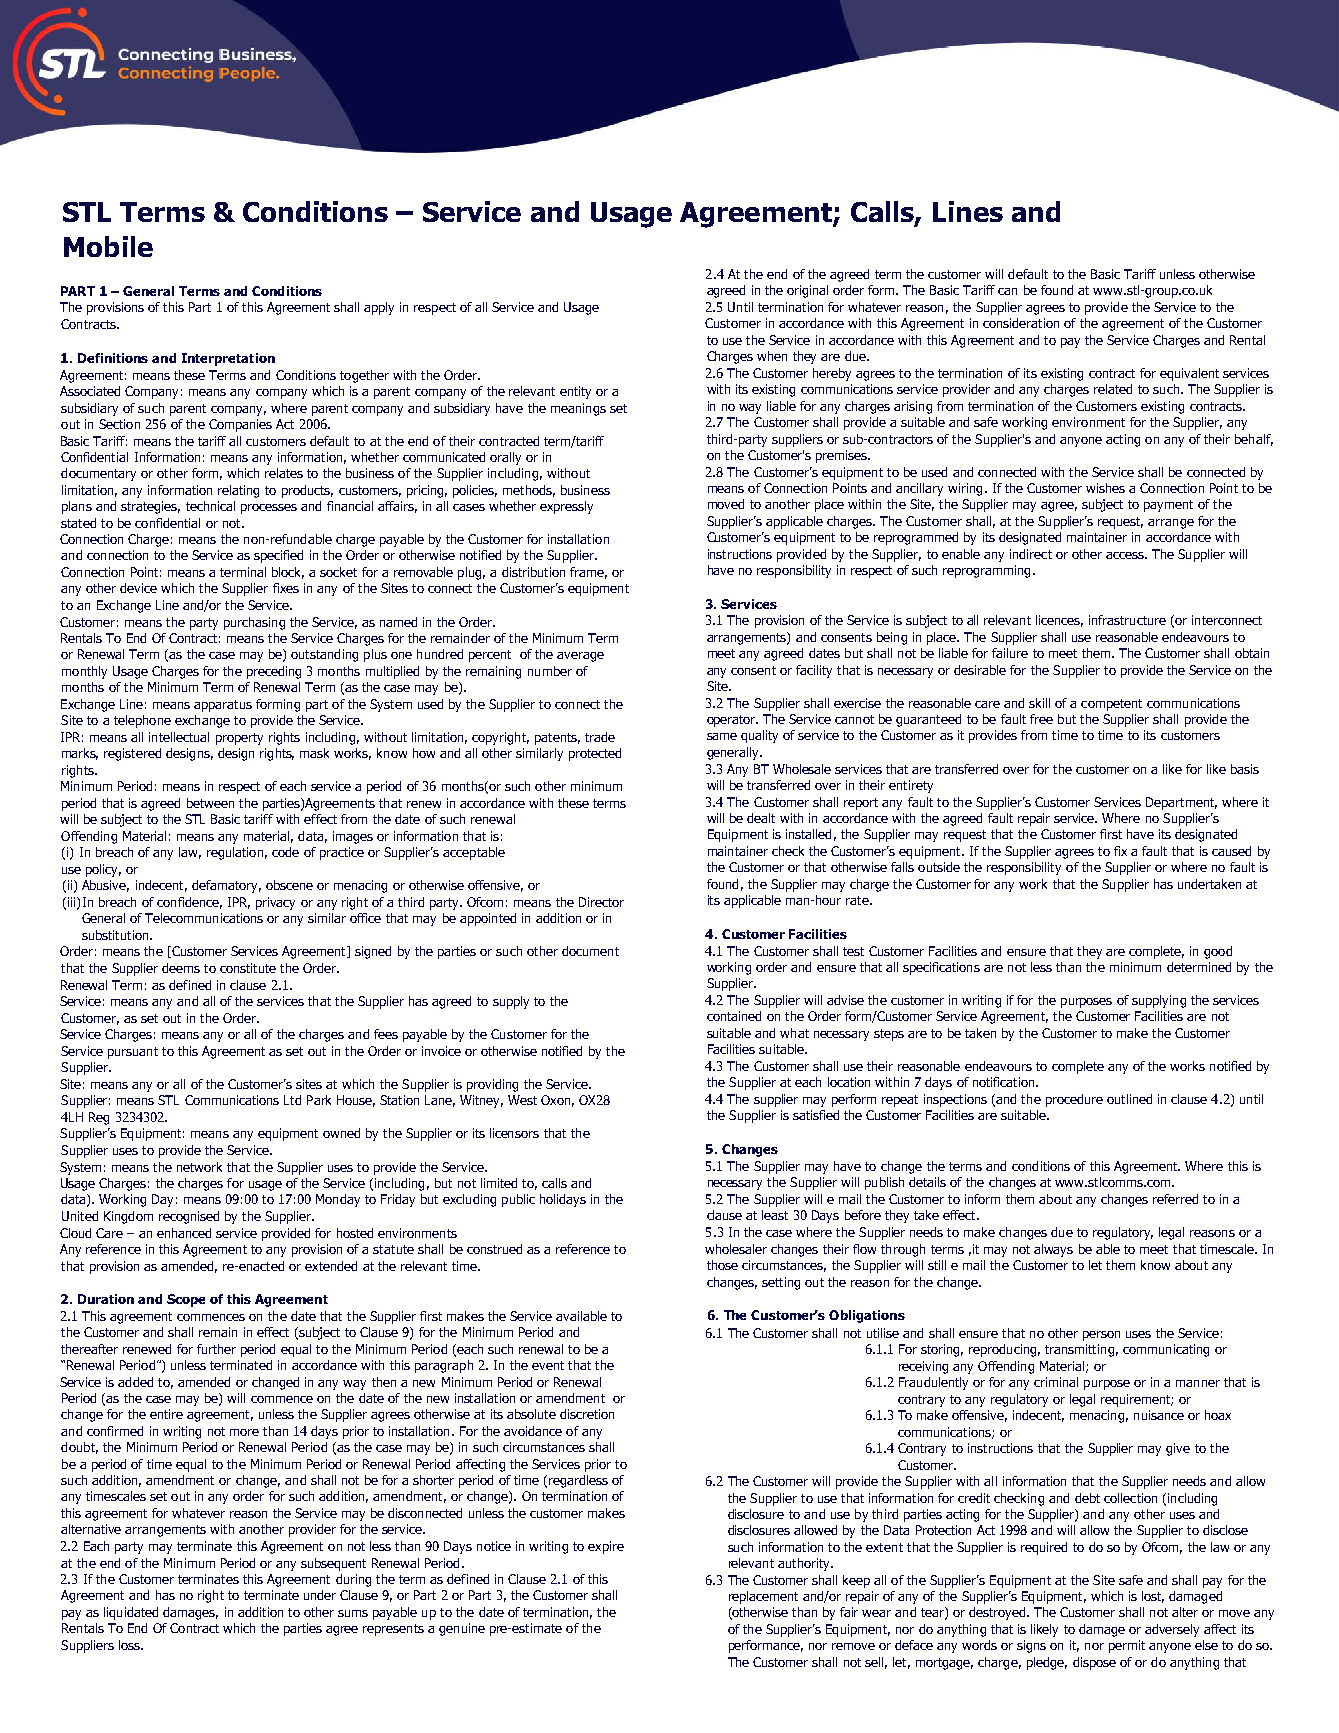  What do you see at coordinates (1111, 705) in the image?
I see `competent` at bounding box center [1111, 705].
